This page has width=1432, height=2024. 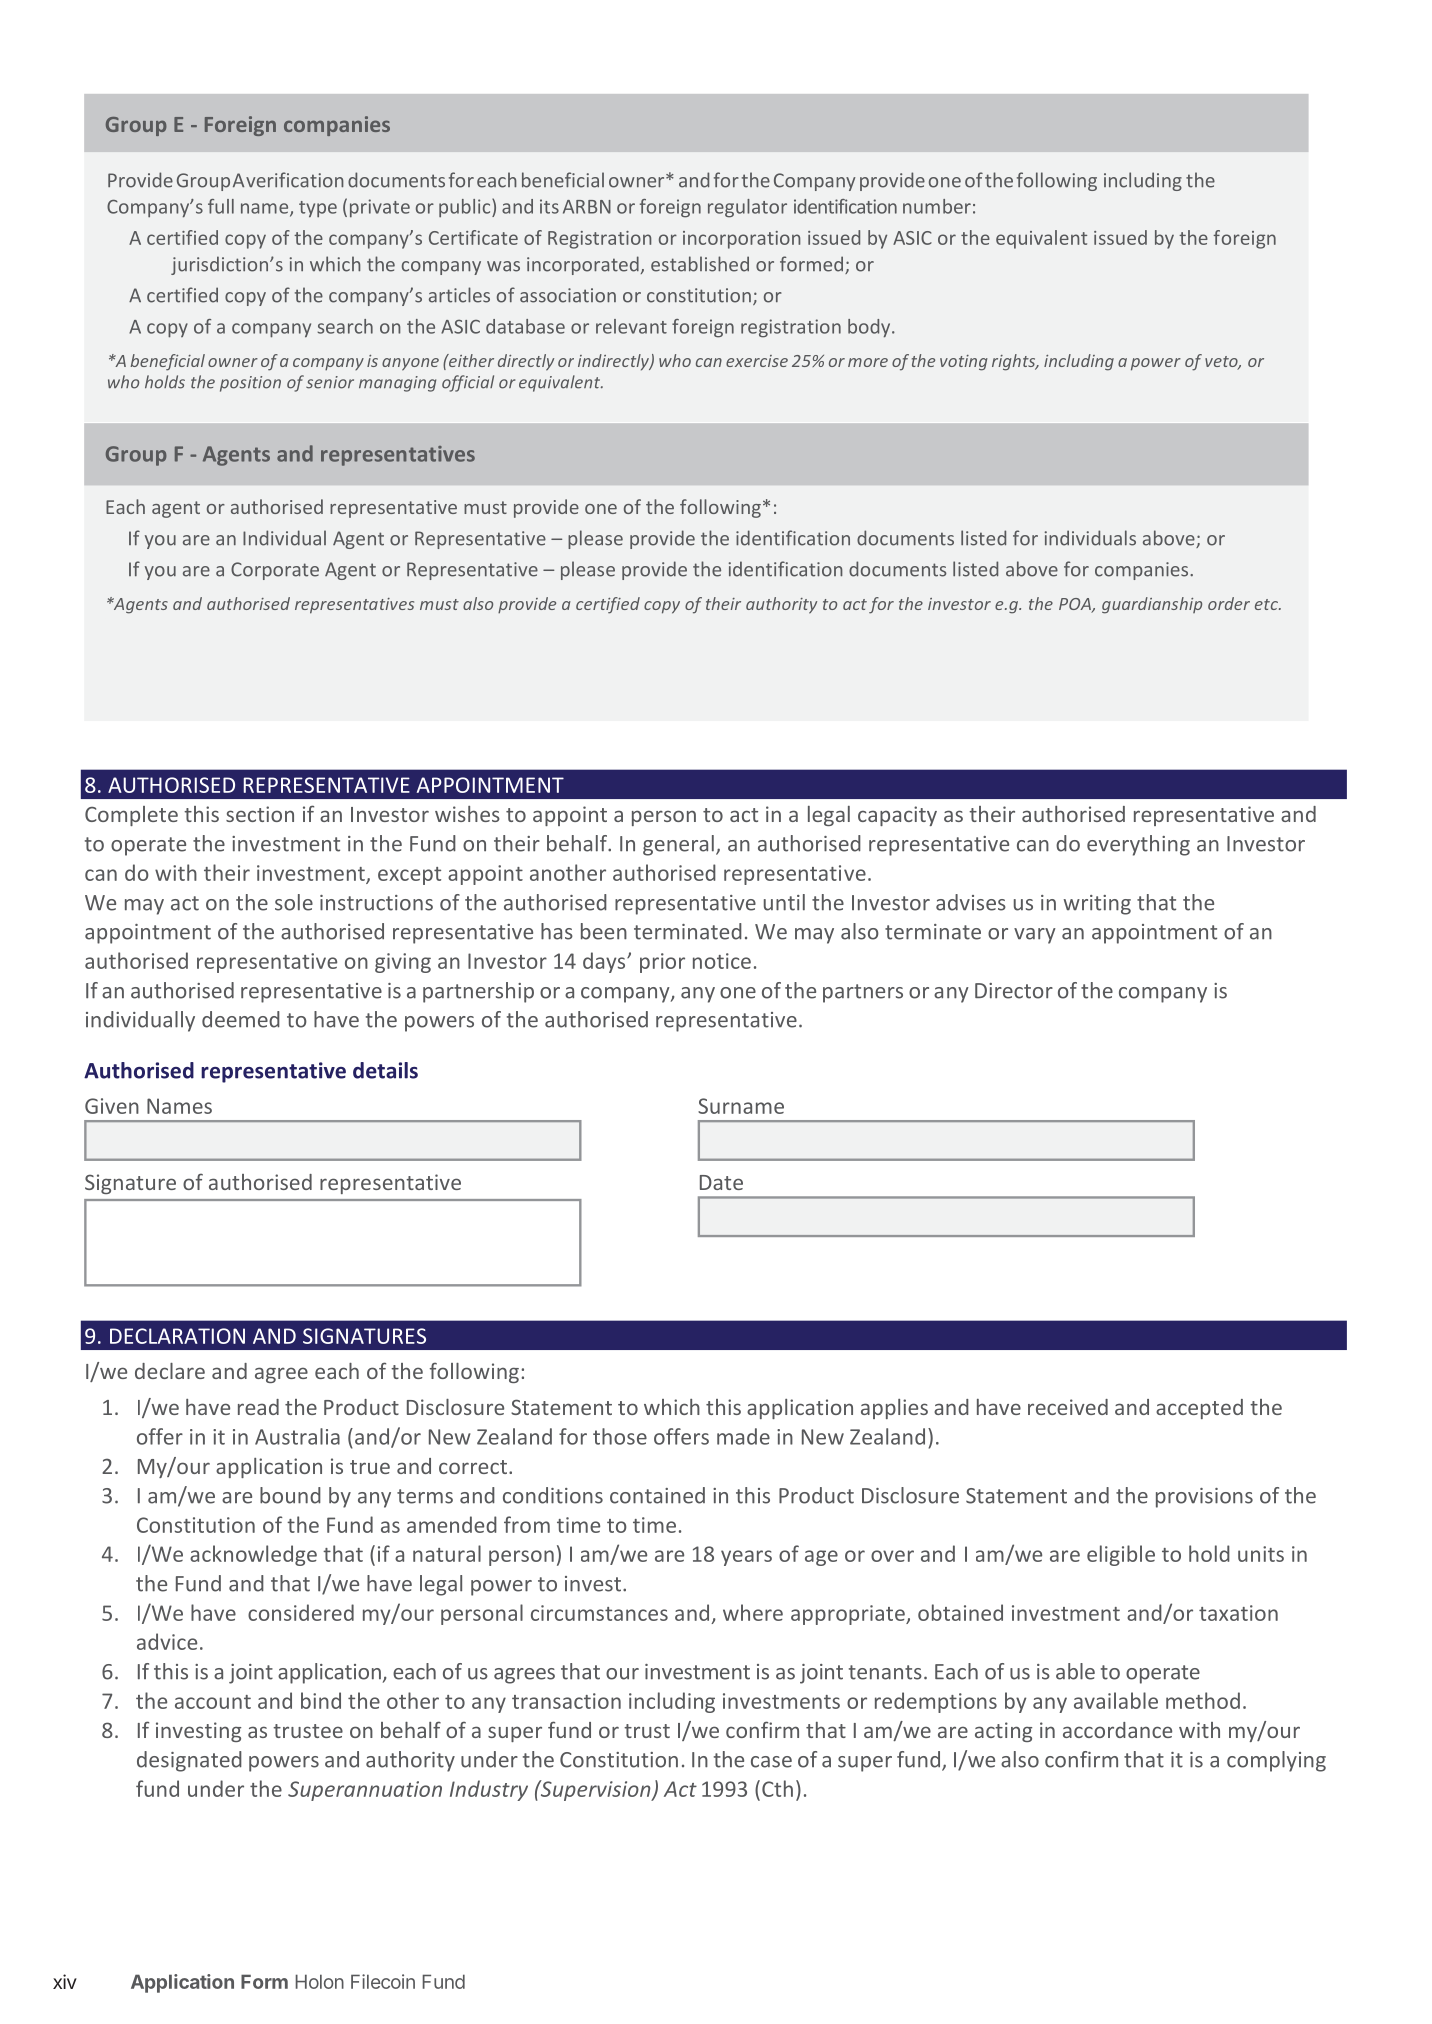 I want to click on Director, so click(x=1014, y=991).
